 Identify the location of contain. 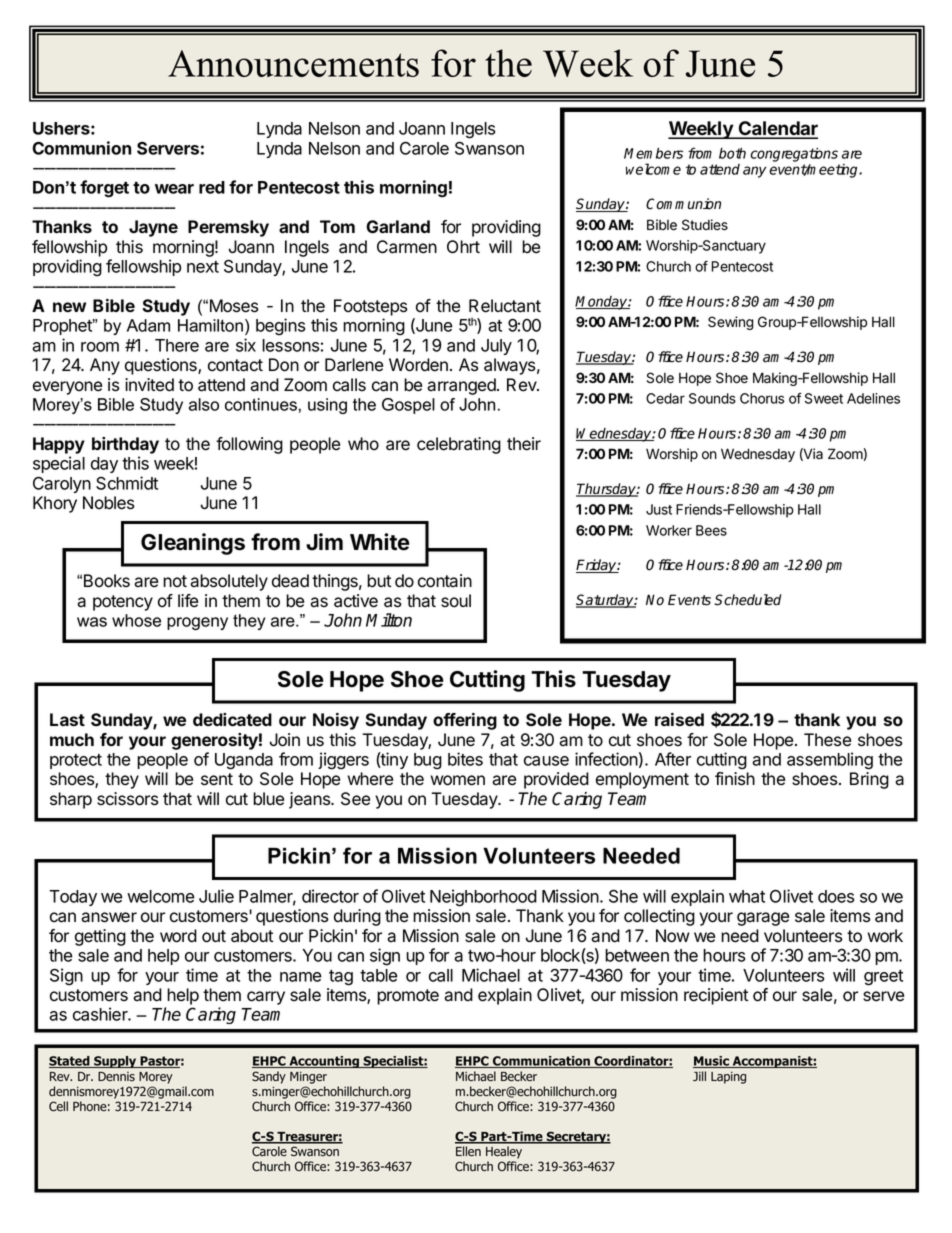
(445, 581).
